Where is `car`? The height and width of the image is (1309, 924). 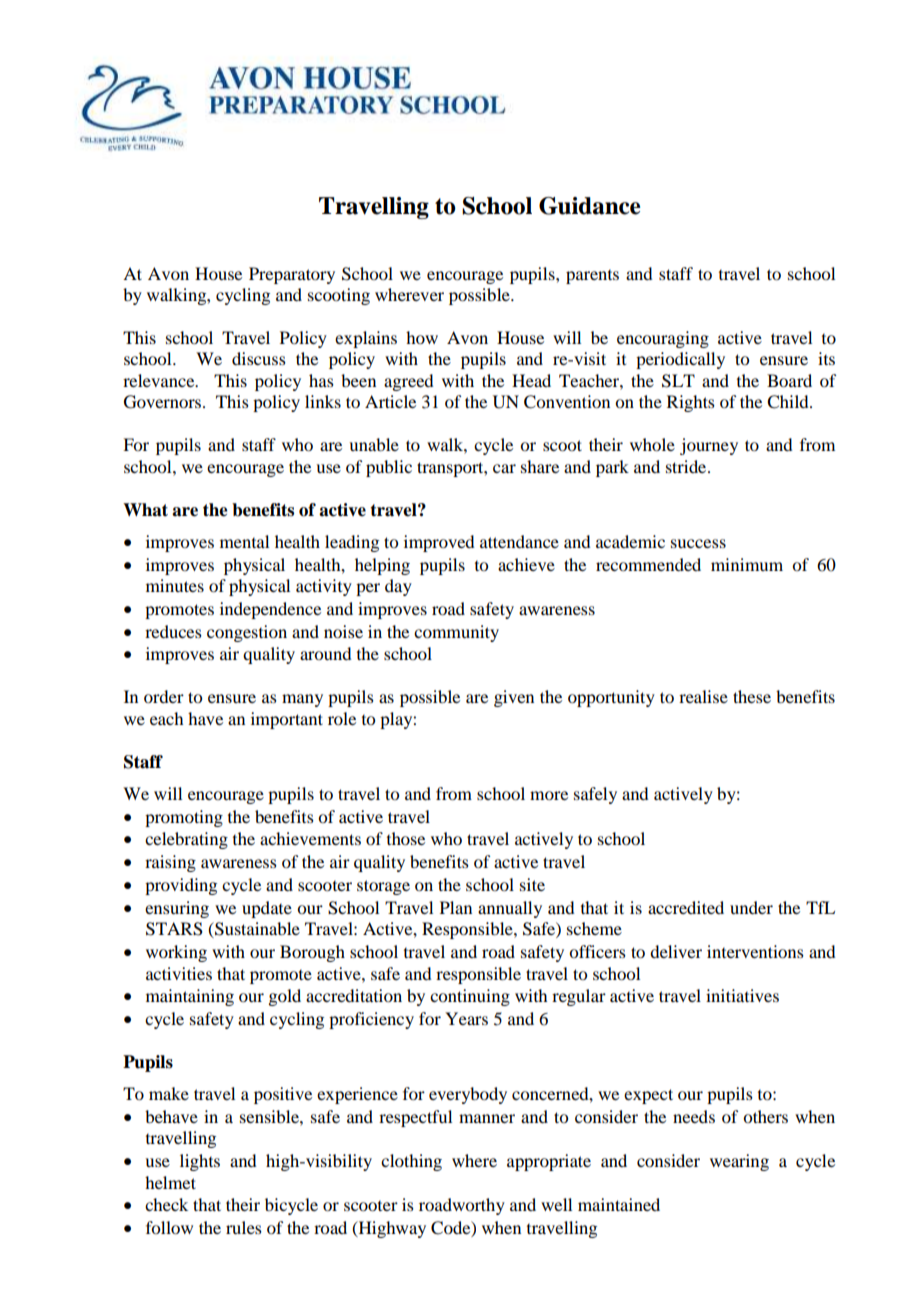 car is located at coordinates (504, 468).
